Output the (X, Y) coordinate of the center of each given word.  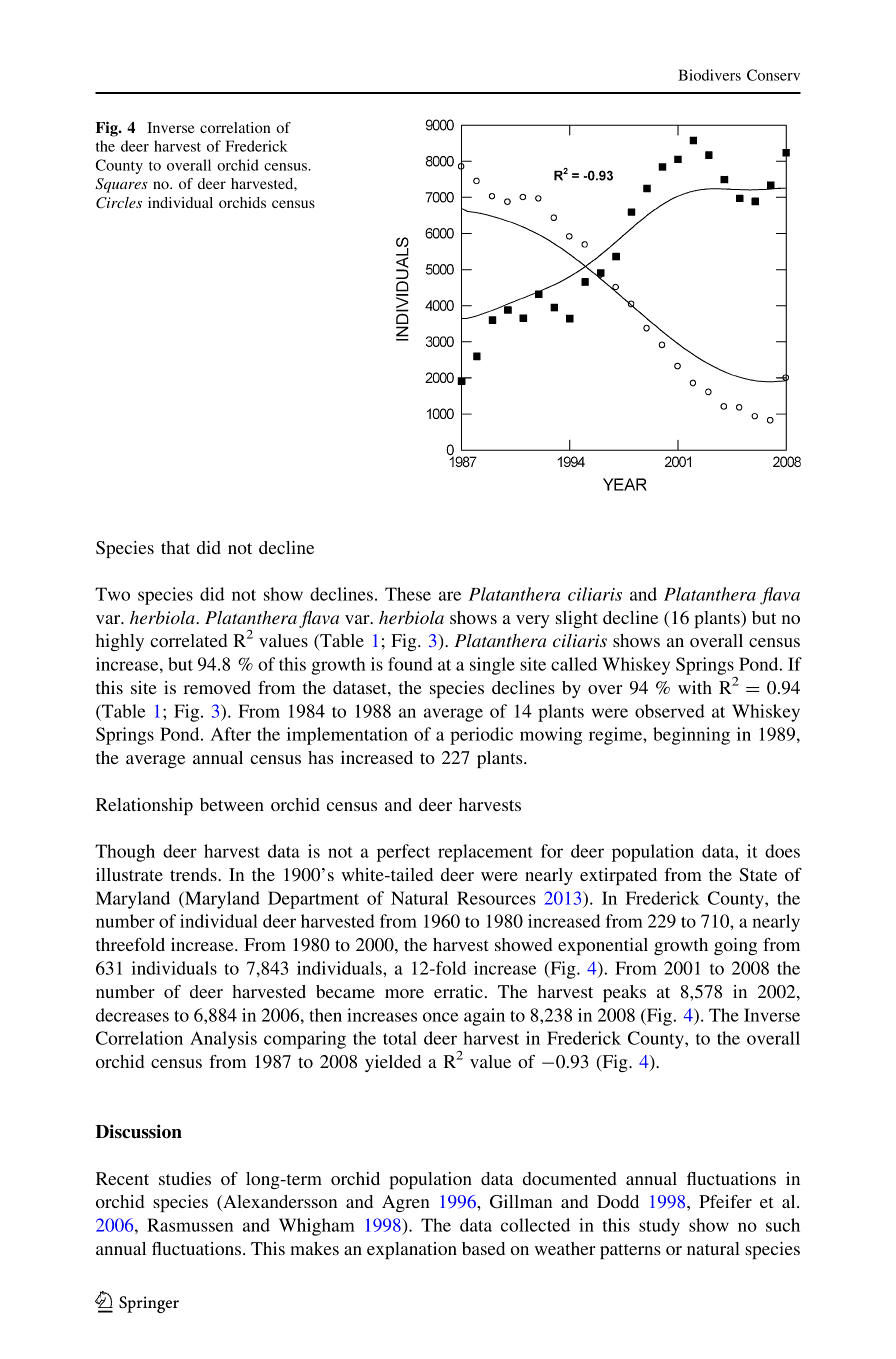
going (735, 946)
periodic (481, 736)
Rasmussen (190, 1225)
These (408, 594)
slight (577, 619)
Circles (119, 203)
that (175, 547)
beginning (691, 736)
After (231, 734)
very (533, 621)
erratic (458, 991)
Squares (121, 185)
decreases (132, 1015)
